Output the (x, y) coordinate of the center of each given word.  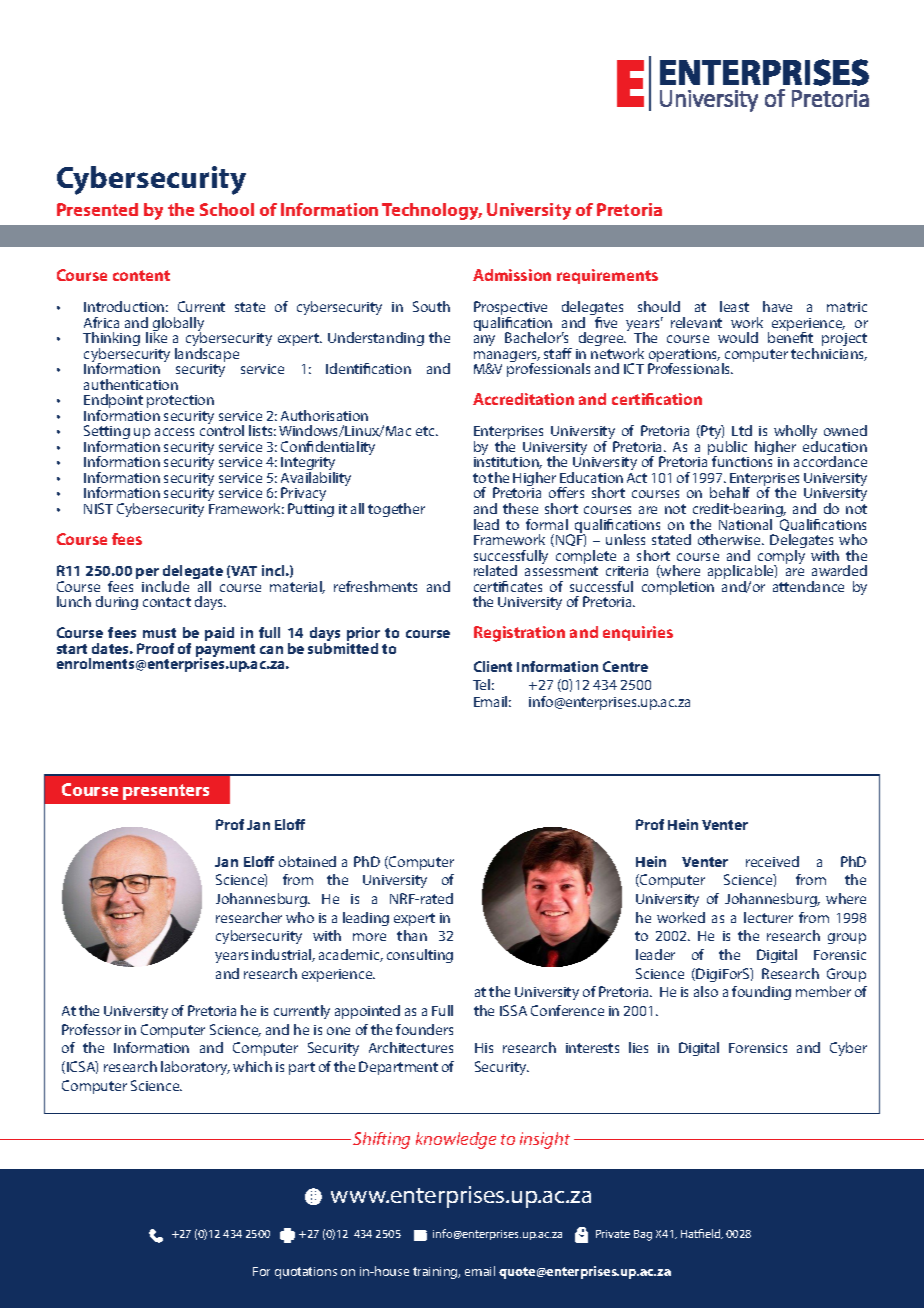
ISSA (513, 1010)
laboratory (195, 1068)
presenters (166, 792)
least (734, 306)
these (520, 508)
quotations (306, 1273)
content (141, 275)
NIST (98, 508)
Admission (512, 275)
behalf (730, 492)
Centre (625, 666)
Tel (481, 684)
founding (761, 993)
